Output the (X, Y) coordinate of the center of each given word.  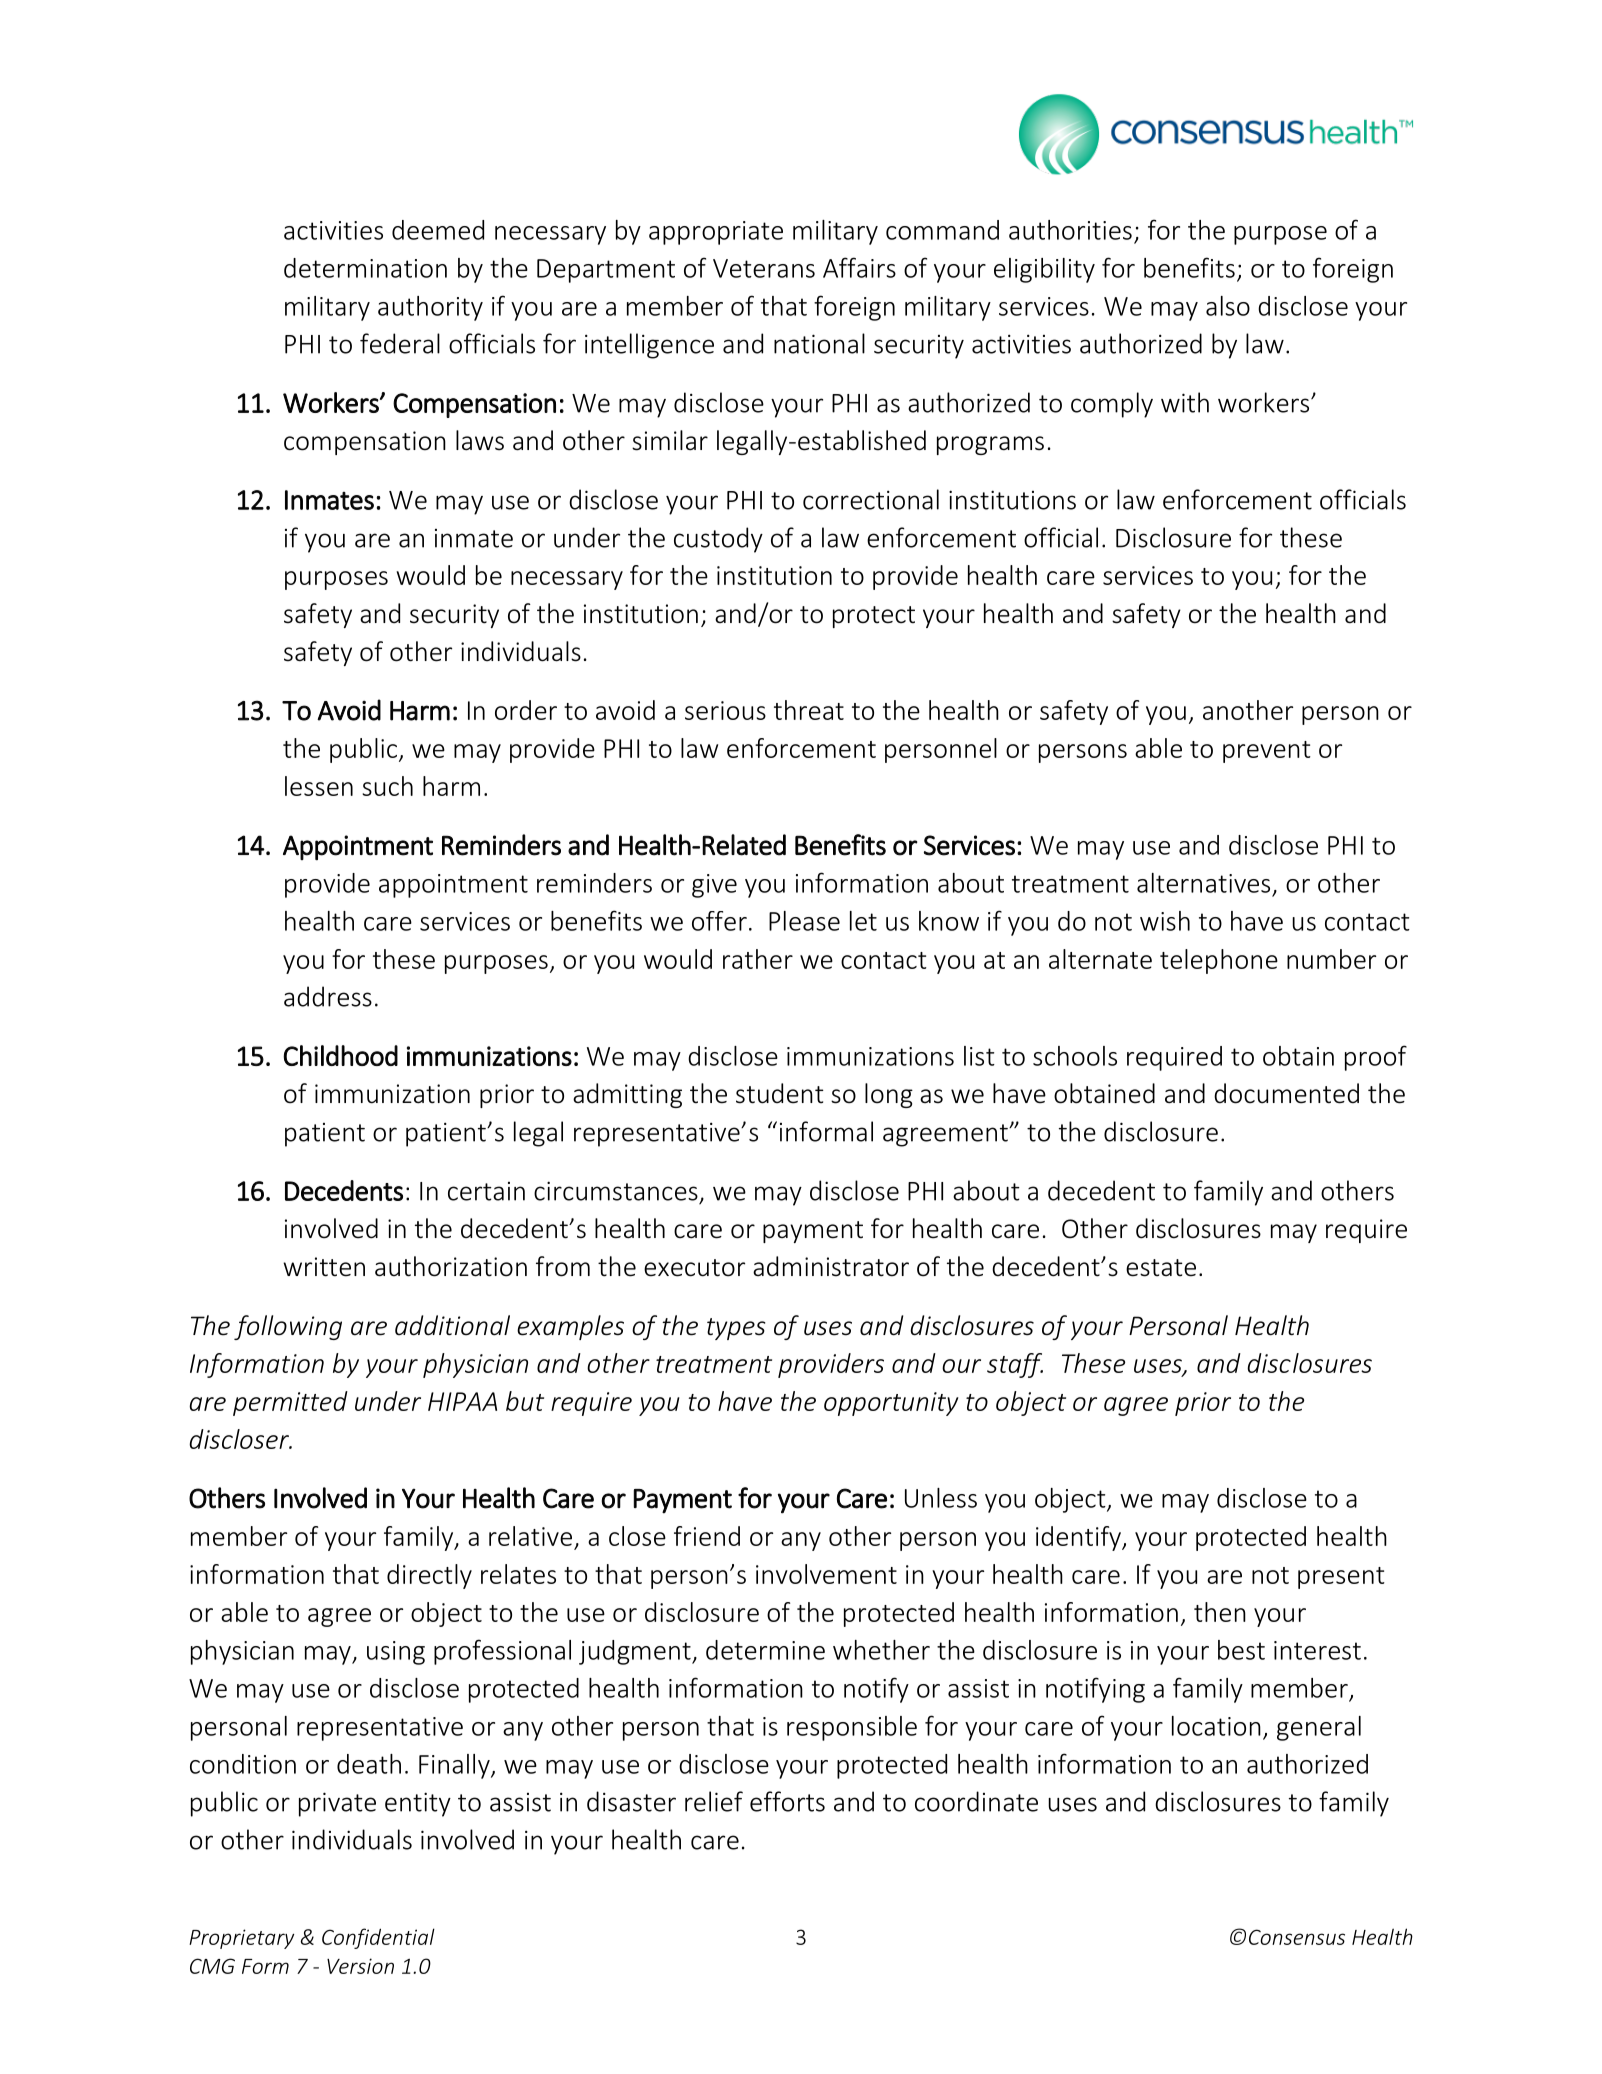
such (387, 786)
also (1228, 306)
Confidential (378, 1938)
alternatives (1203, 883)
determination (365, 268)
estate (1161, 1268)
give (714, 886)
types (736, 1329)
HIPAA (462, 1401)
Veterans (764, 268)
